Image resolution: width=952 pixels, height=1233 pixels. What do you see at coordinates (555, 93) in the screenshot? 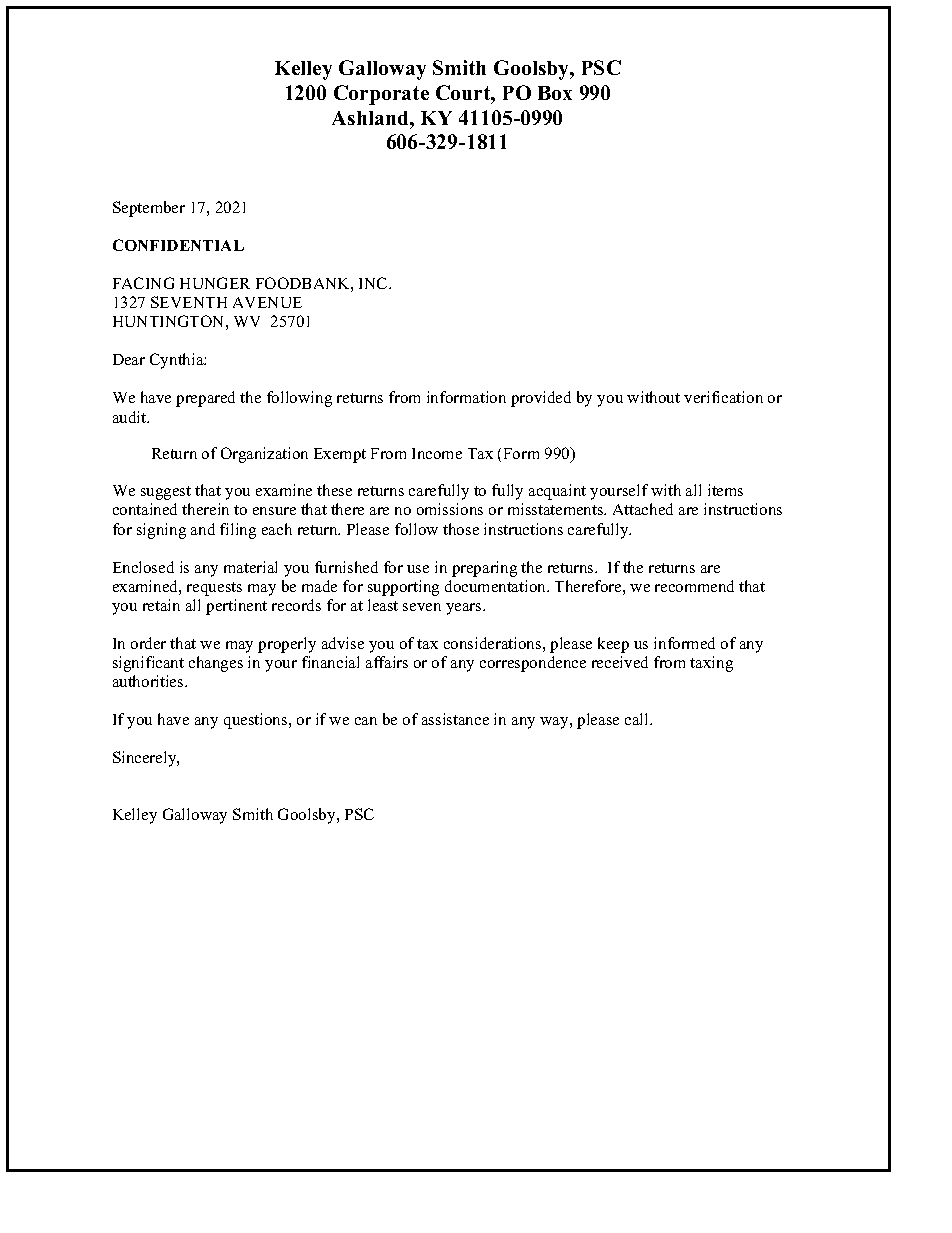
I see `Box` at bounding box center [555, 93].
